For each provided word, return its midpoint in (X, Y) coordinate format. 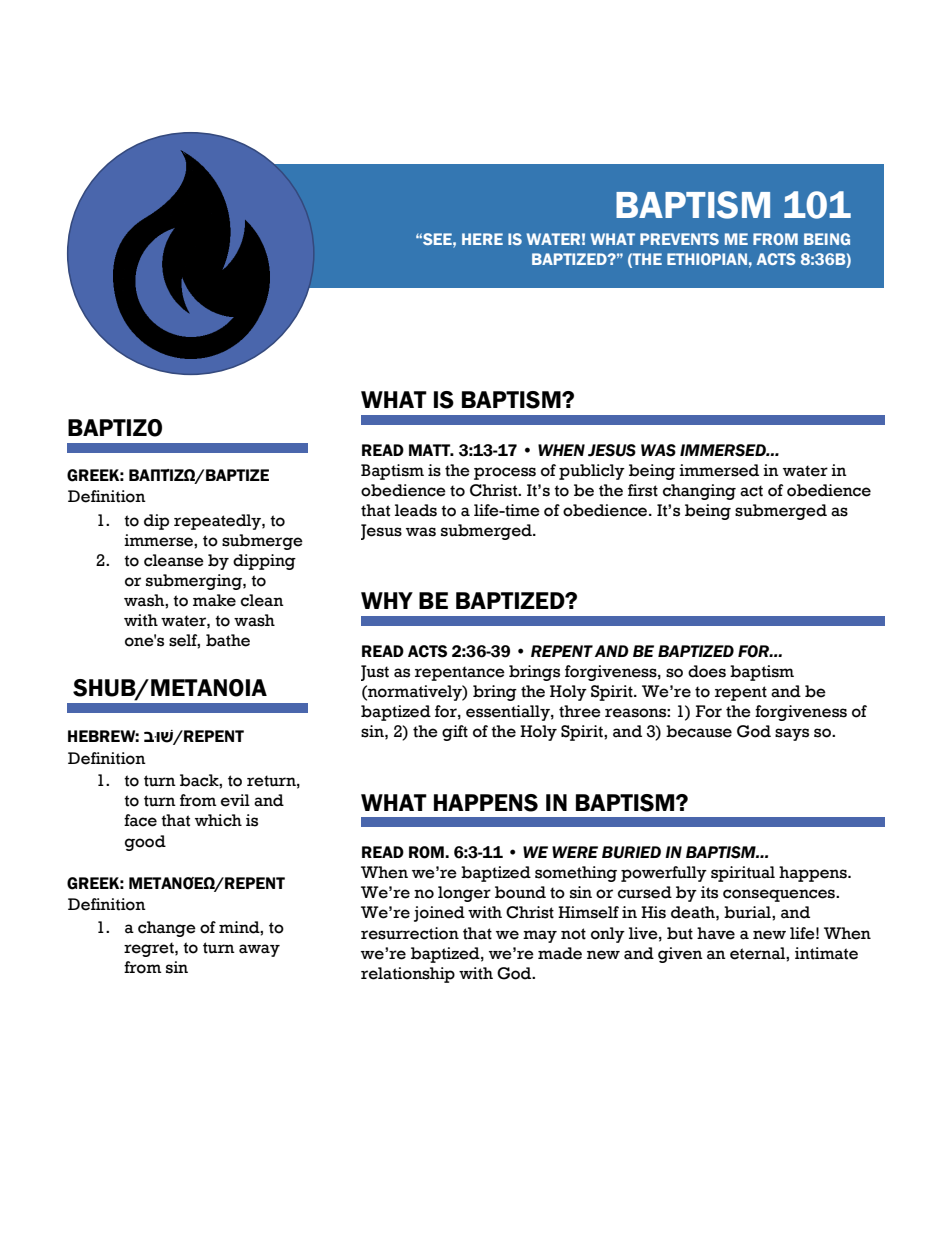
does (707, 671)
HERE (482, 239)
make (214, 600)
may (540, 936)
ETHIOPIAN (707, 259)
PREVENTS (679, 239)
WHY (387, 600)
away (259, 950)
